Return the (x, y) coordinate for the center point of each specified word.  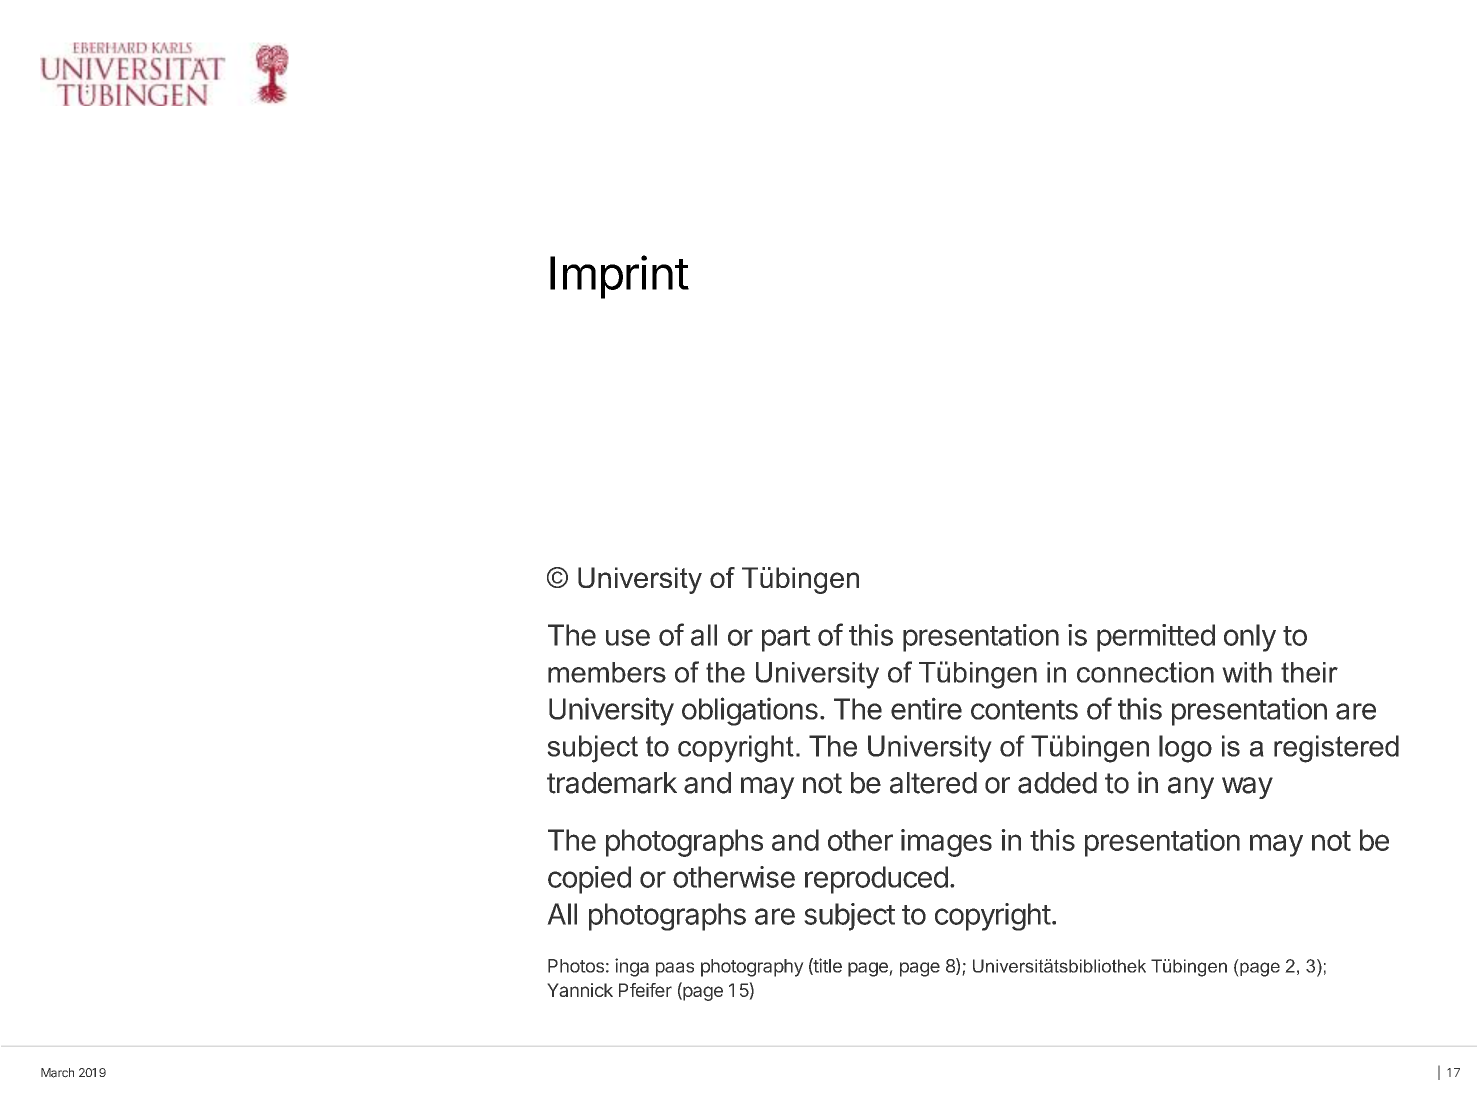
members (607, 672)
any (1191, 788)
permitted (1156, 638)
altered (933, 783)
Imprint (619, 277)
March (57, 1073)
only (1250, 638)
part (786, 639)
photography (752, 968)
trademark (612, 783)
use (628, 637)
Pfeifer (645, 990)
